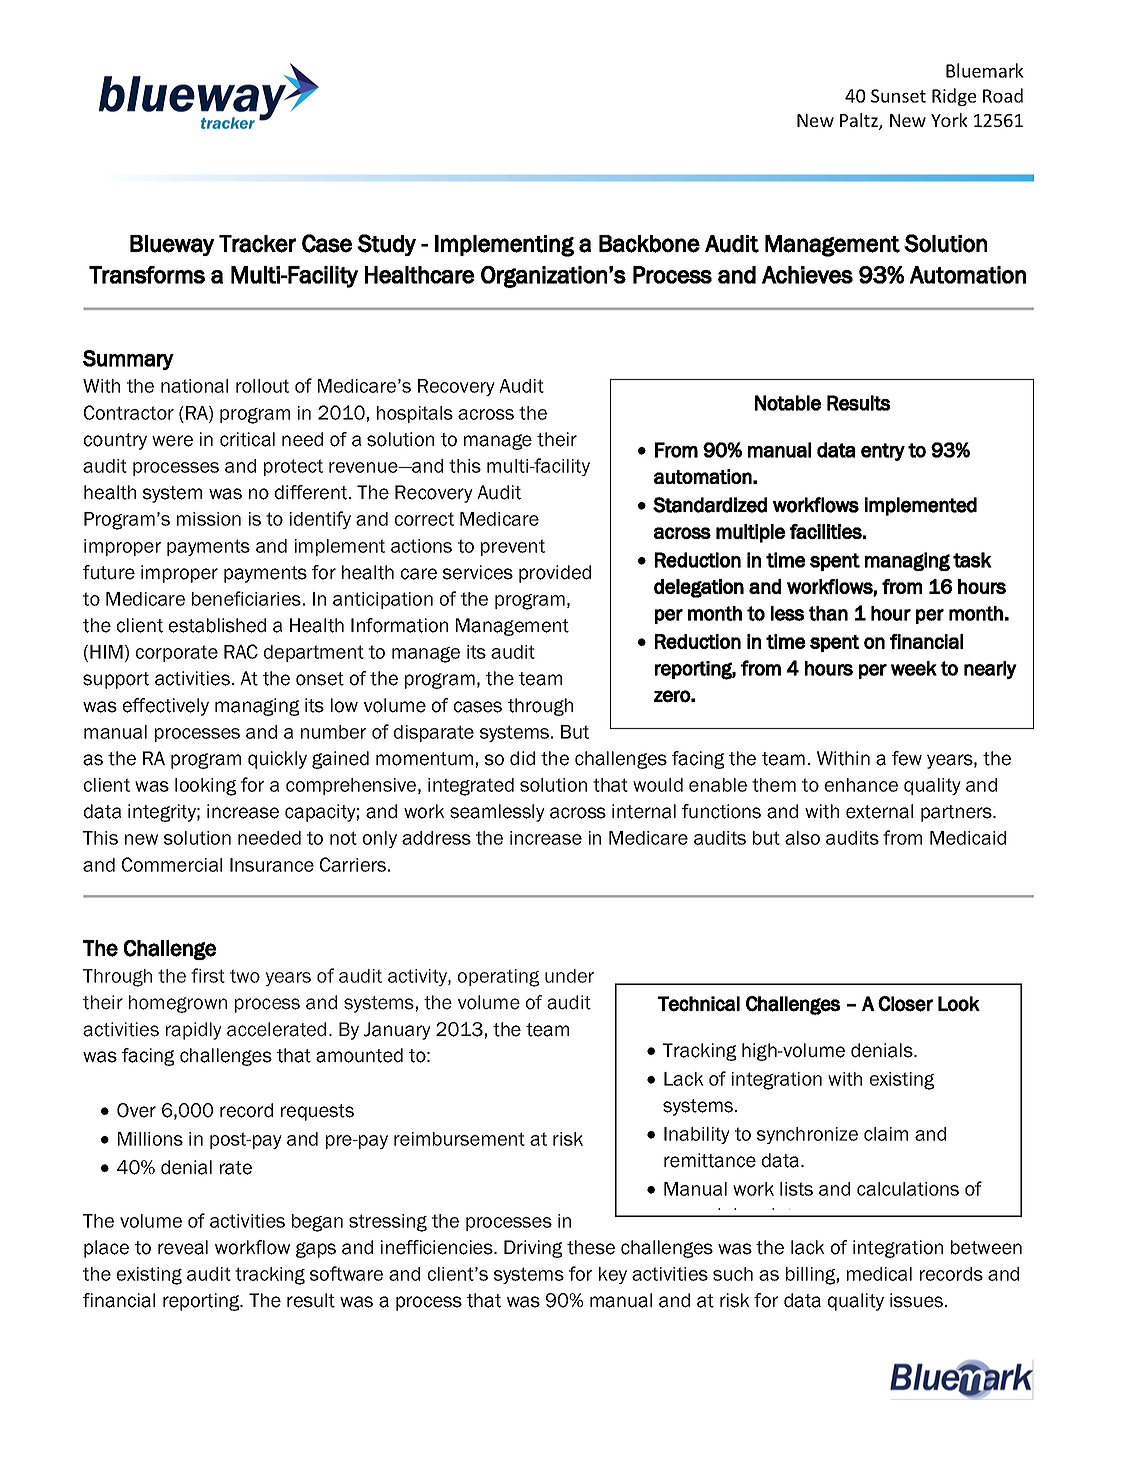  What do you see at coordinates (949, 120) in the page?
I see `York` at bounding box center [949, 120].
